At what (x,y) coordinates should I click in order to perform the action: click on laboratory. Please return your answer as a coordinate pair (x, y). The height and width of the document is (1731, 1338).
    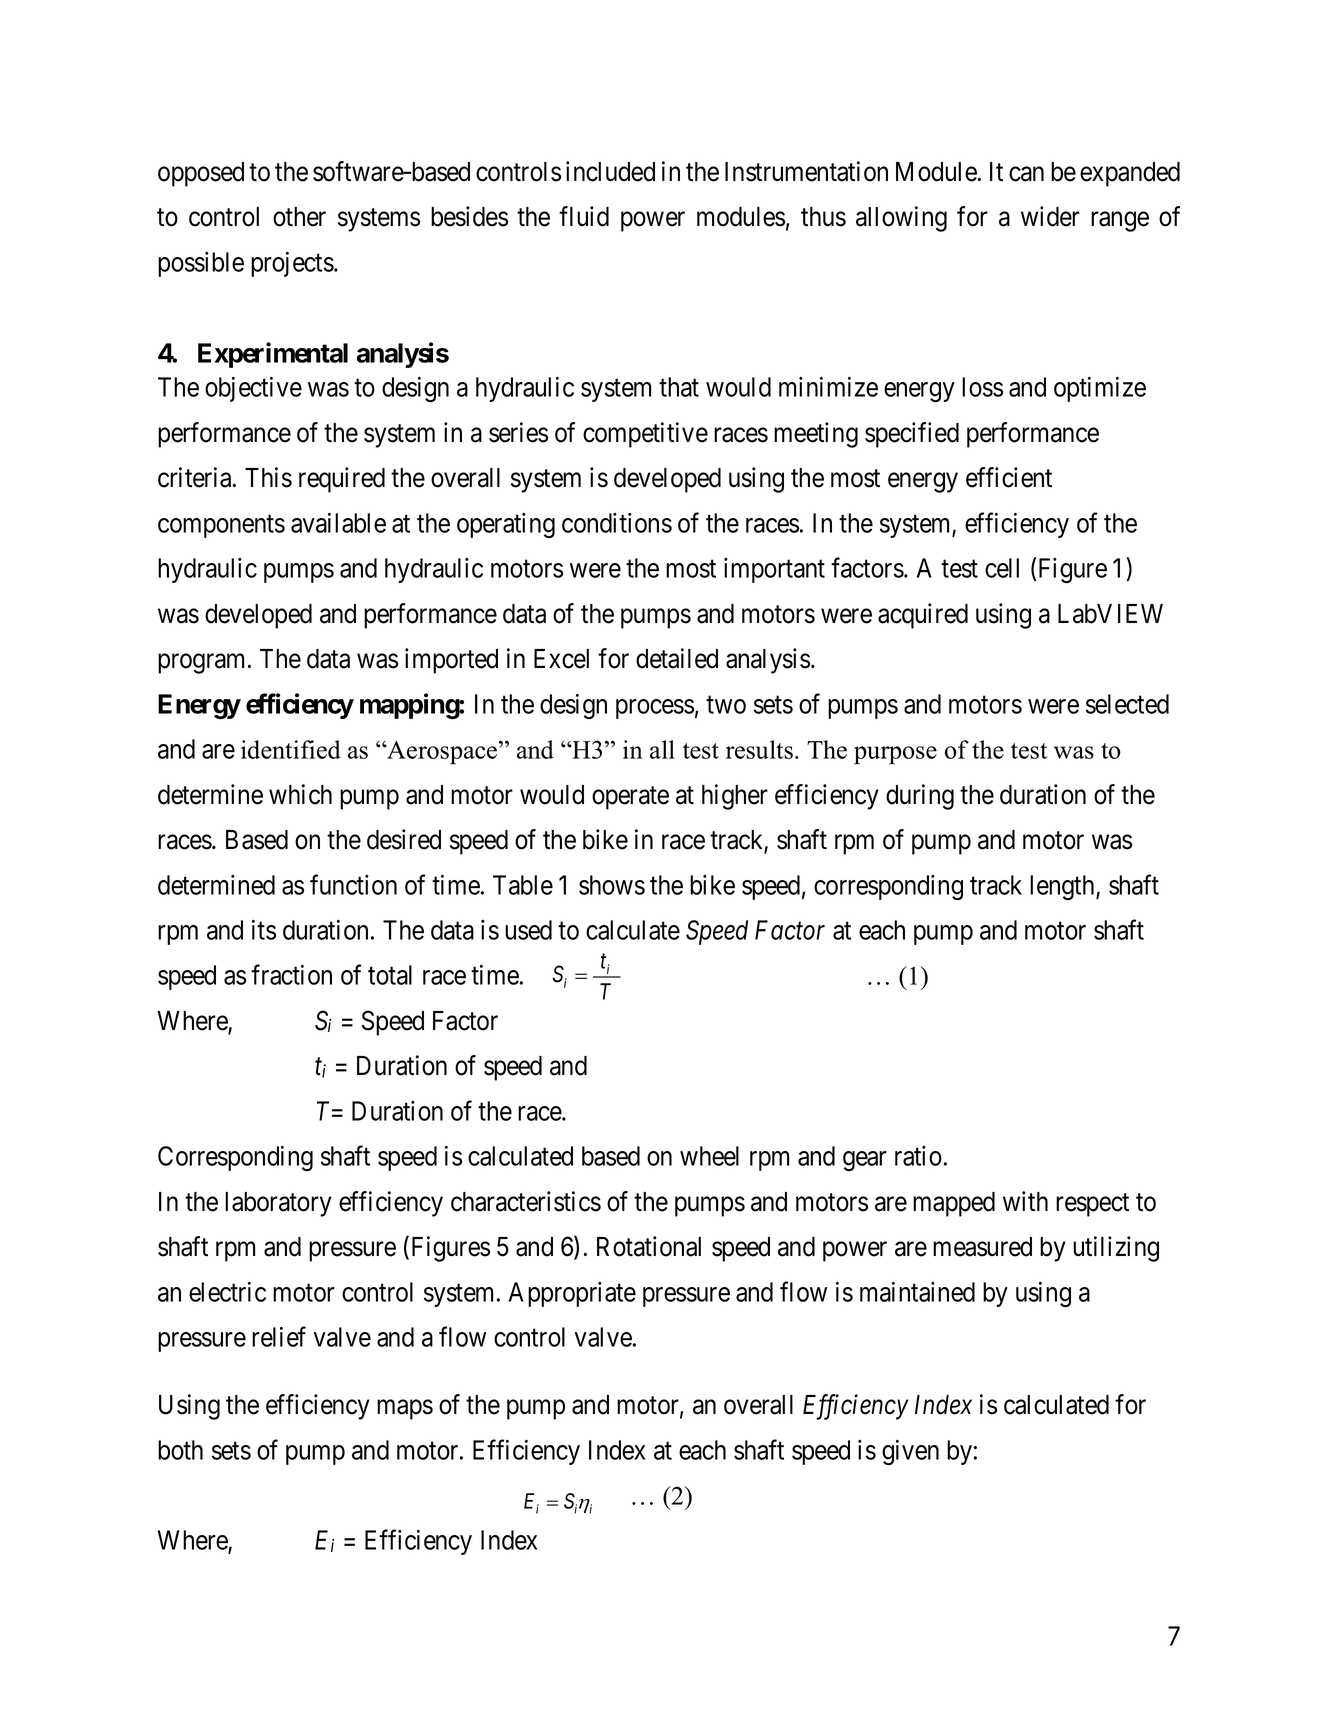
    Looking at the image, I should click on (278, 1204).
